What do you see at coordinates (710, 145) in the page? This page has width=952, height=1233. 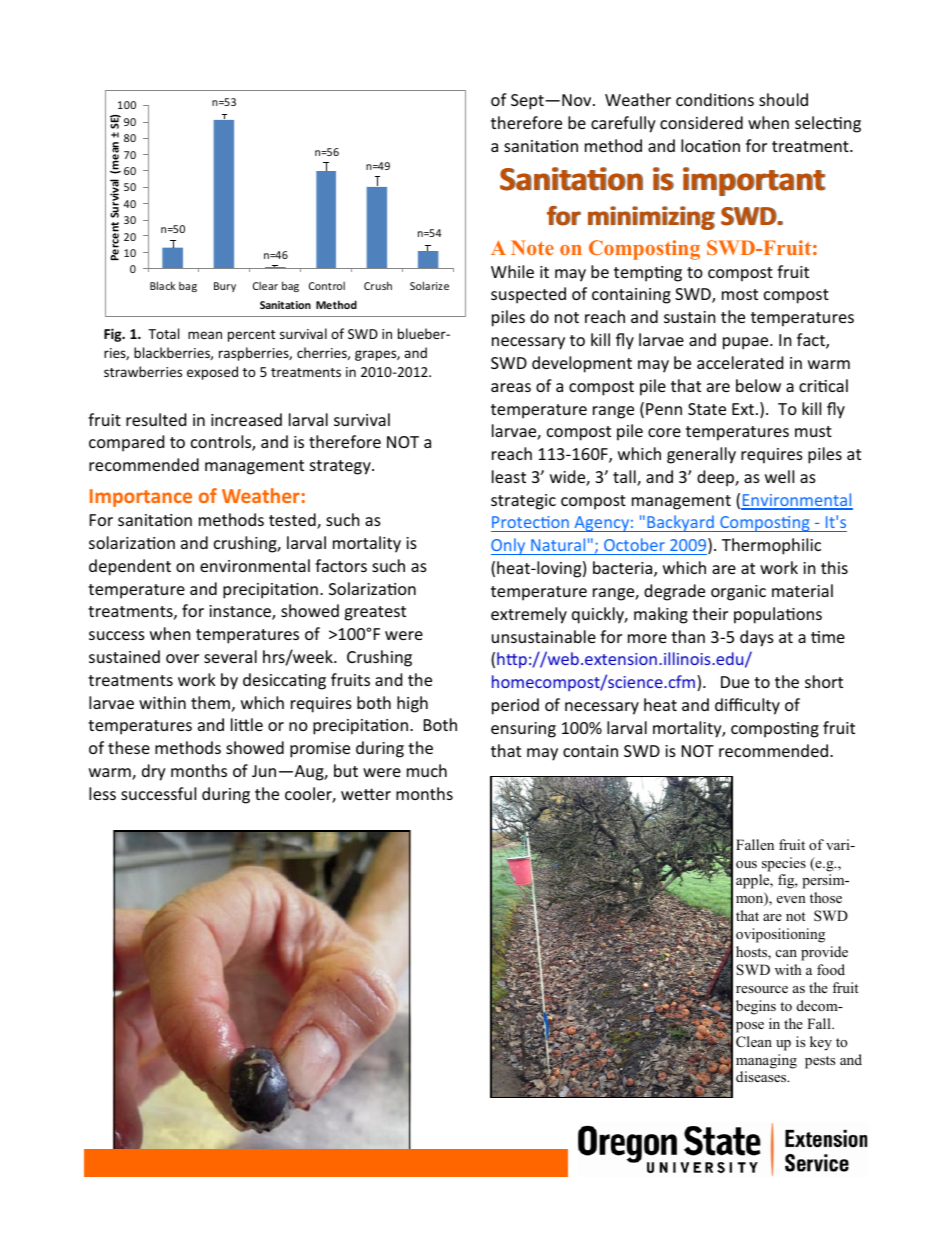 I see `location` at bounding box center [710, 145].
